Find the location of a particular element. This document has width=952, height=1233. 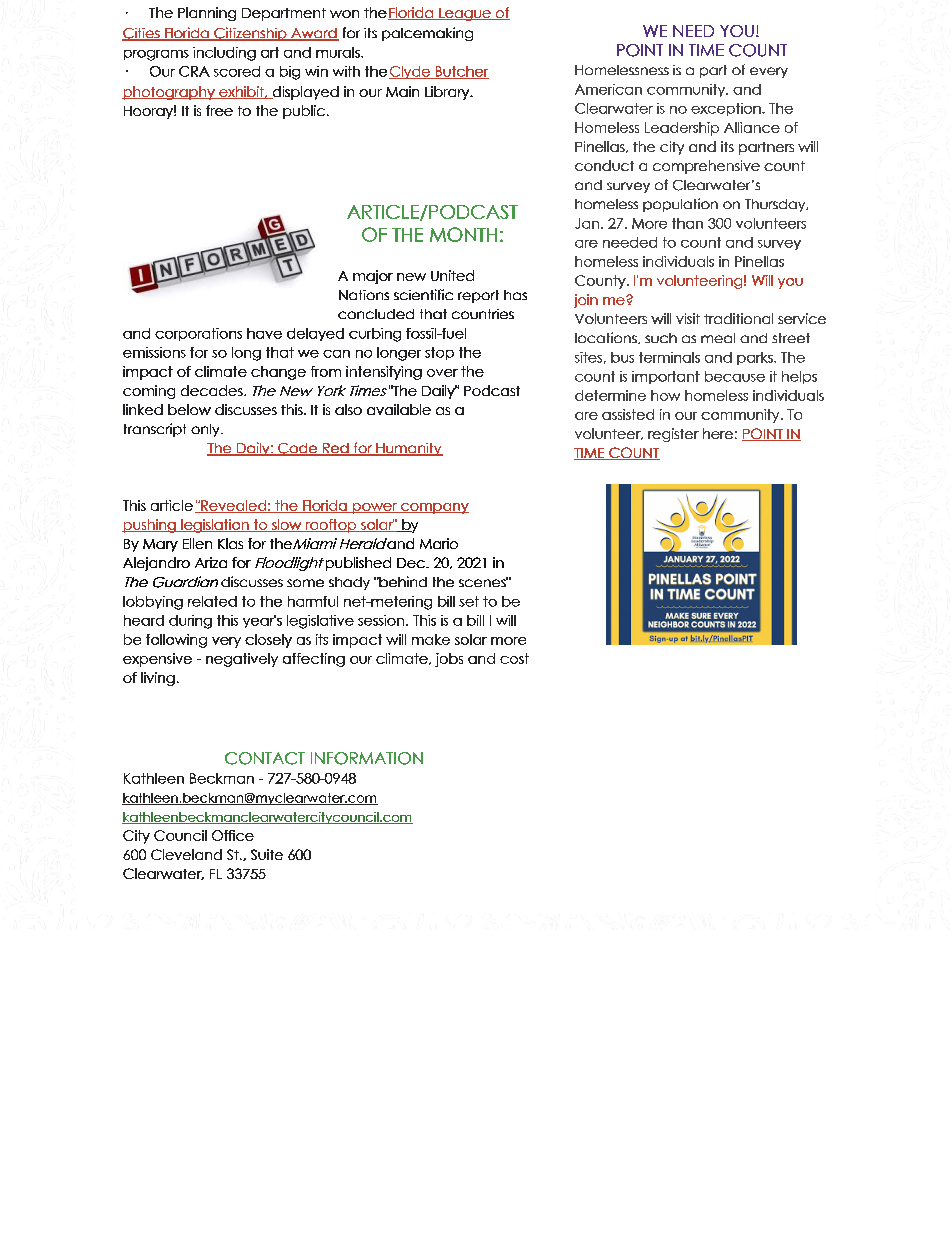

including is located at coordinates (224, 54).
